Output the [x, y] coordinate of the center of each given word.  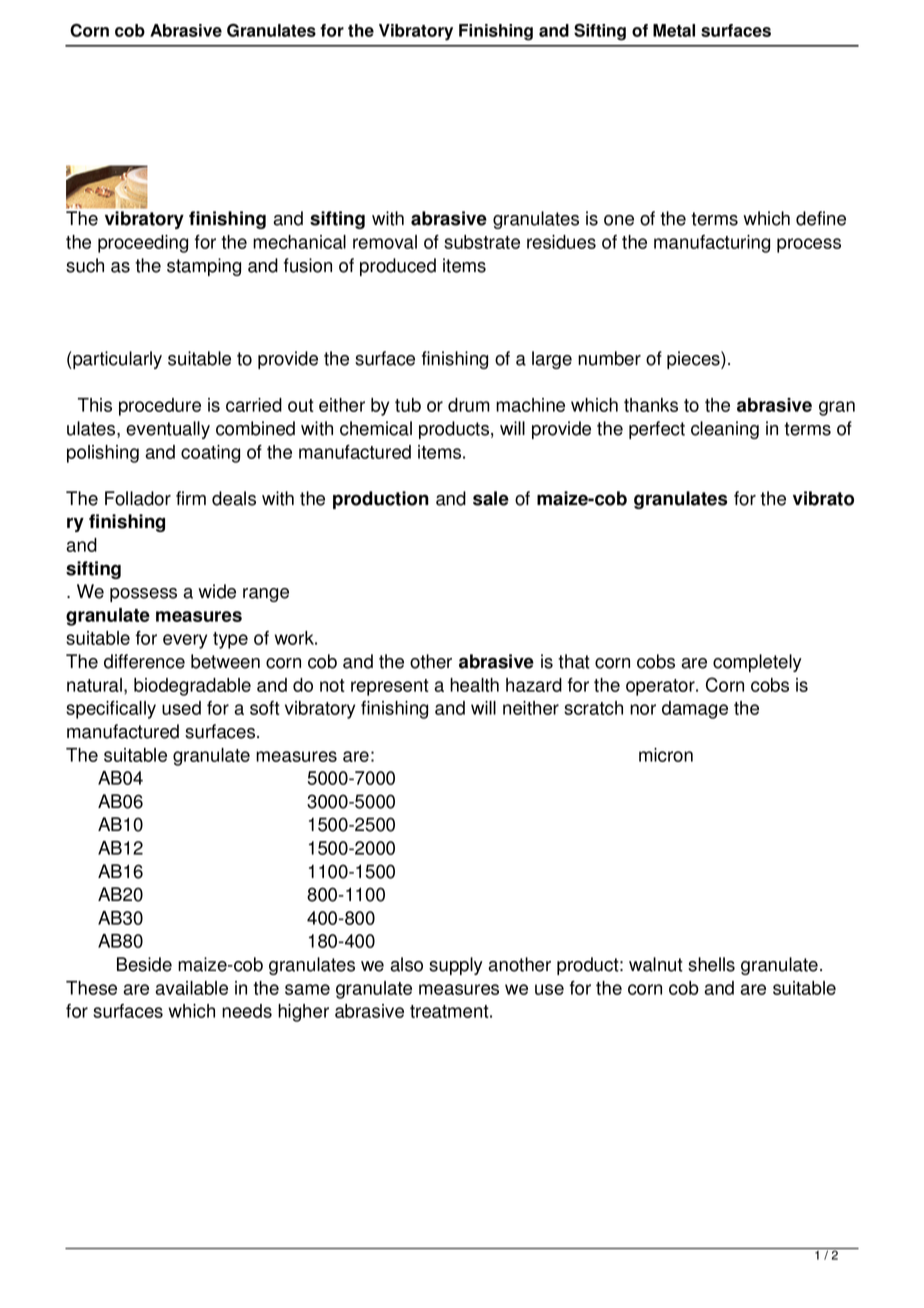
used [181, 708]
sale [491, 498]
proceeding [143, 244]
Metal [674, 30]
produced [398, 267]
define [821, 218]
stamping [204, 267]
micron [666, 755]
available [192, 988]
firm [191, 498]
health [474, 685]
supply [456, 966]
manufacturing [712, 244]
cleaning [725, 430]
